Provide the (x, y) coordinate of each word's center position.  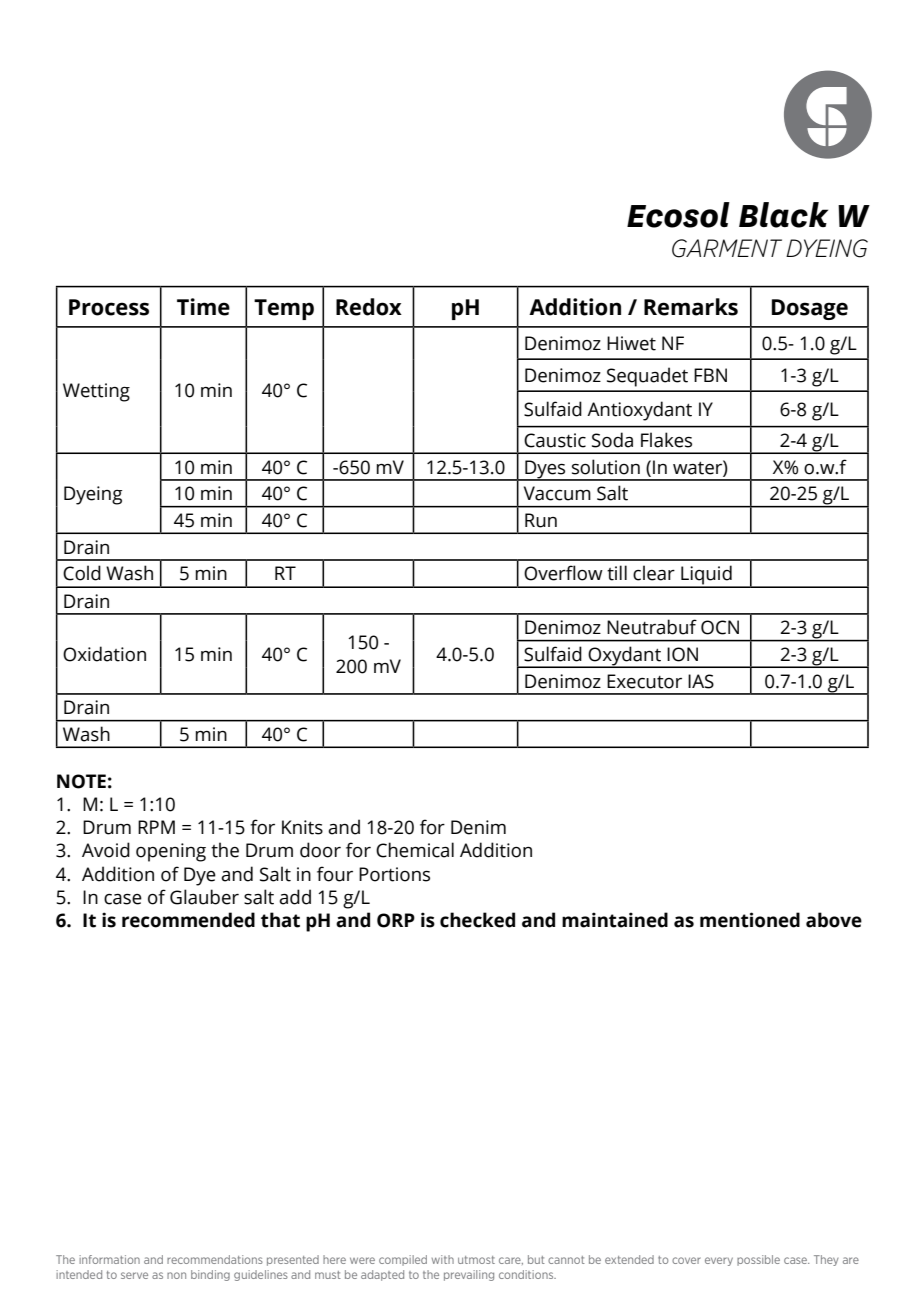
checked (477, 920)
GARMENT (727, 248)
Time (203, 307)
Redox (369, 307)
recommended (188, 920)
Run (541, 520)
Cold (82, 573)
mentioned (750, 920)
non (176, 1275)
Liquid (706, 576)
